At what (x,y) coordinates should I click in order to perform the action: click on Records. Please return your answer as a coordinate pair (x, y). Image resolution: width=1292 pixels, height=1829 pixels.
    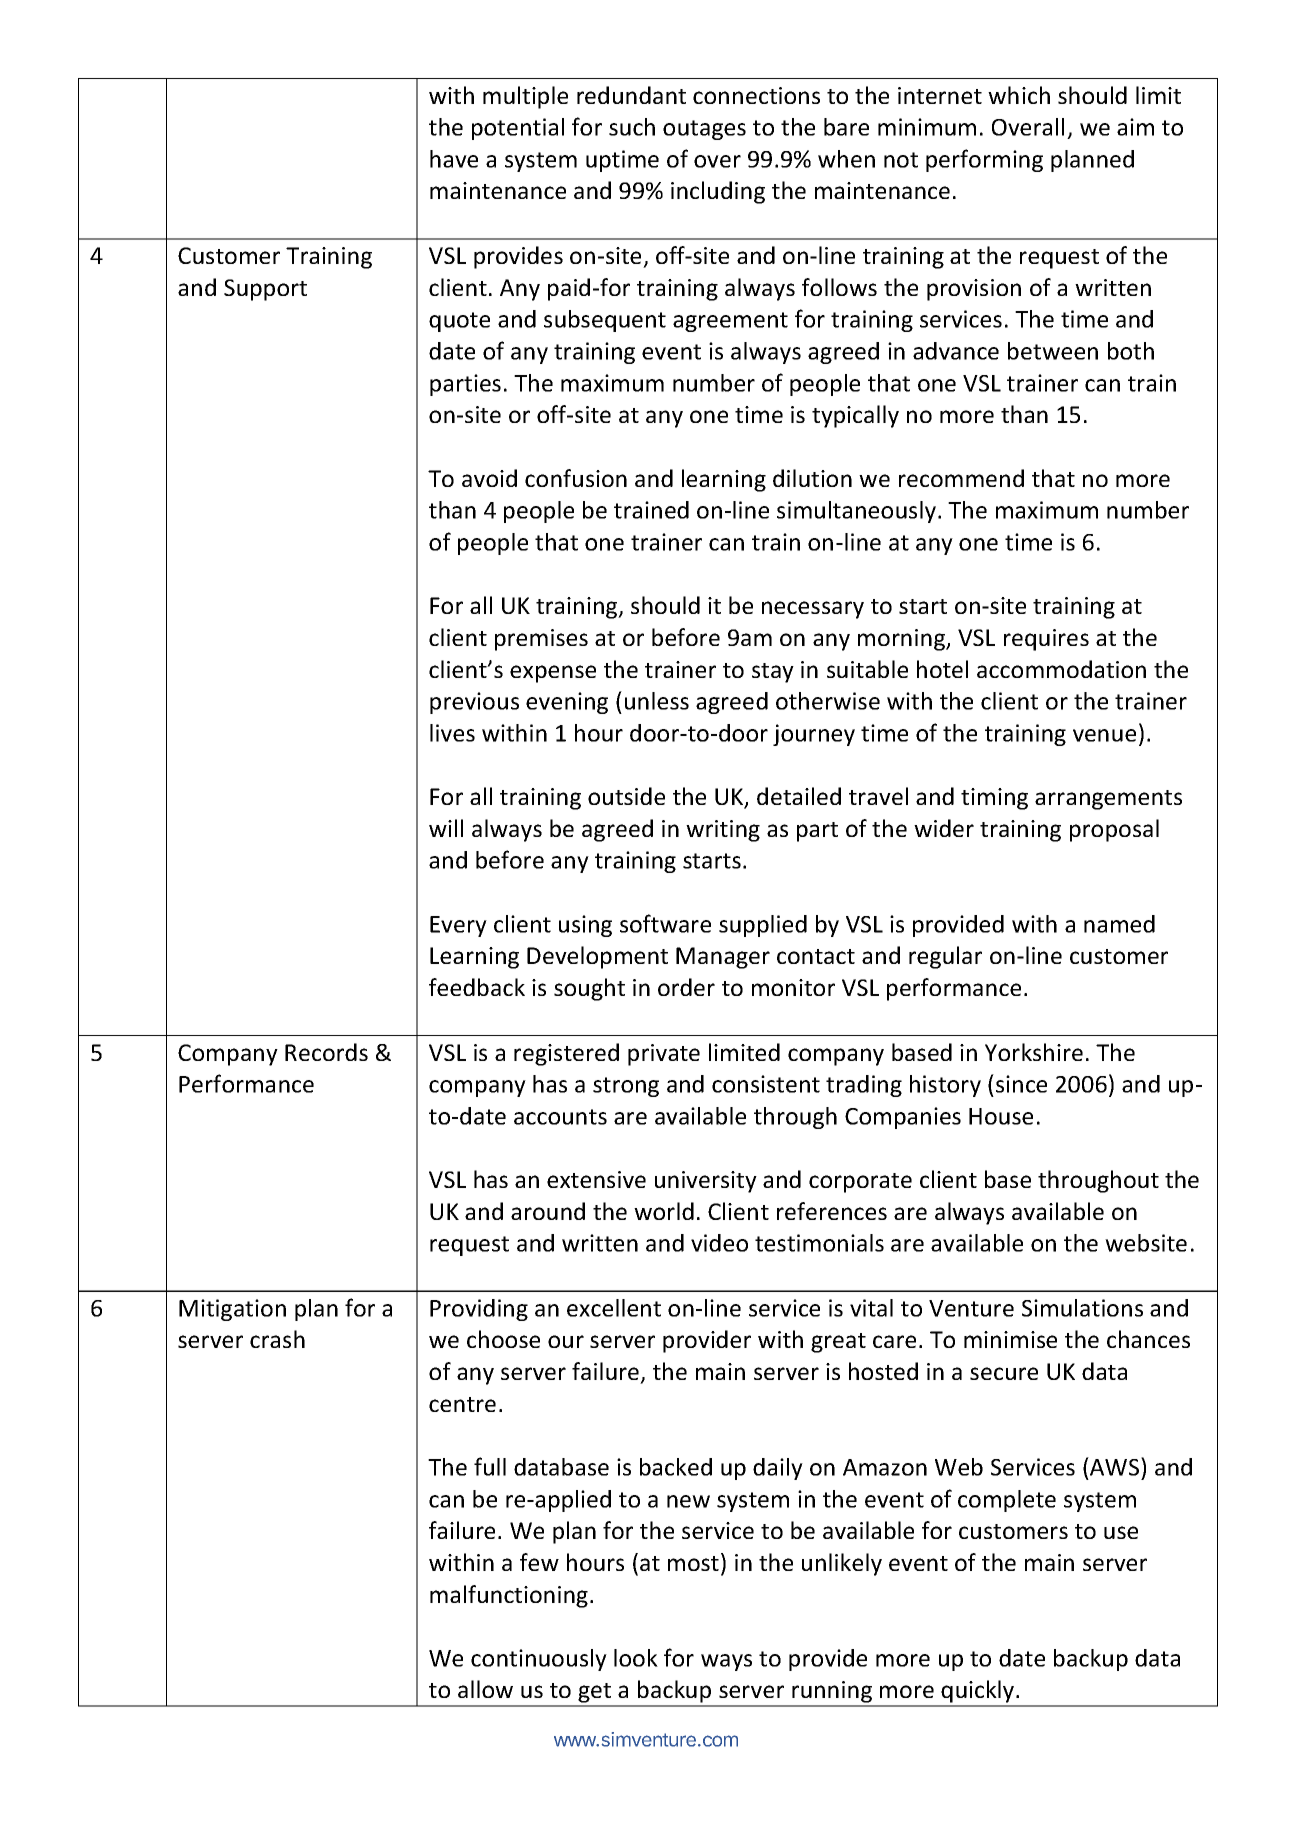
    Looking at the image, I should click on (326, 1052).
